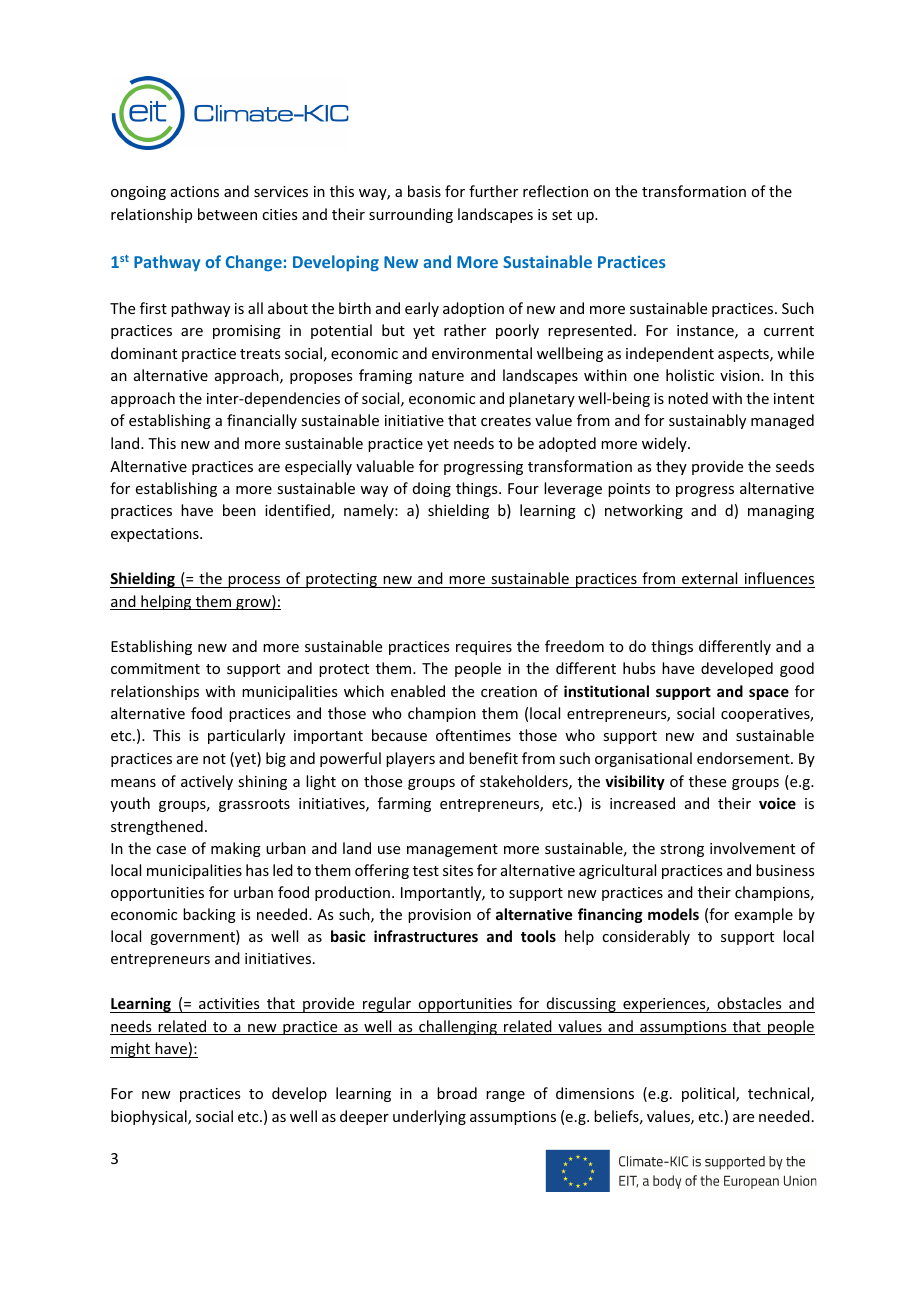  I want to click on doing, so click(432, 489).
